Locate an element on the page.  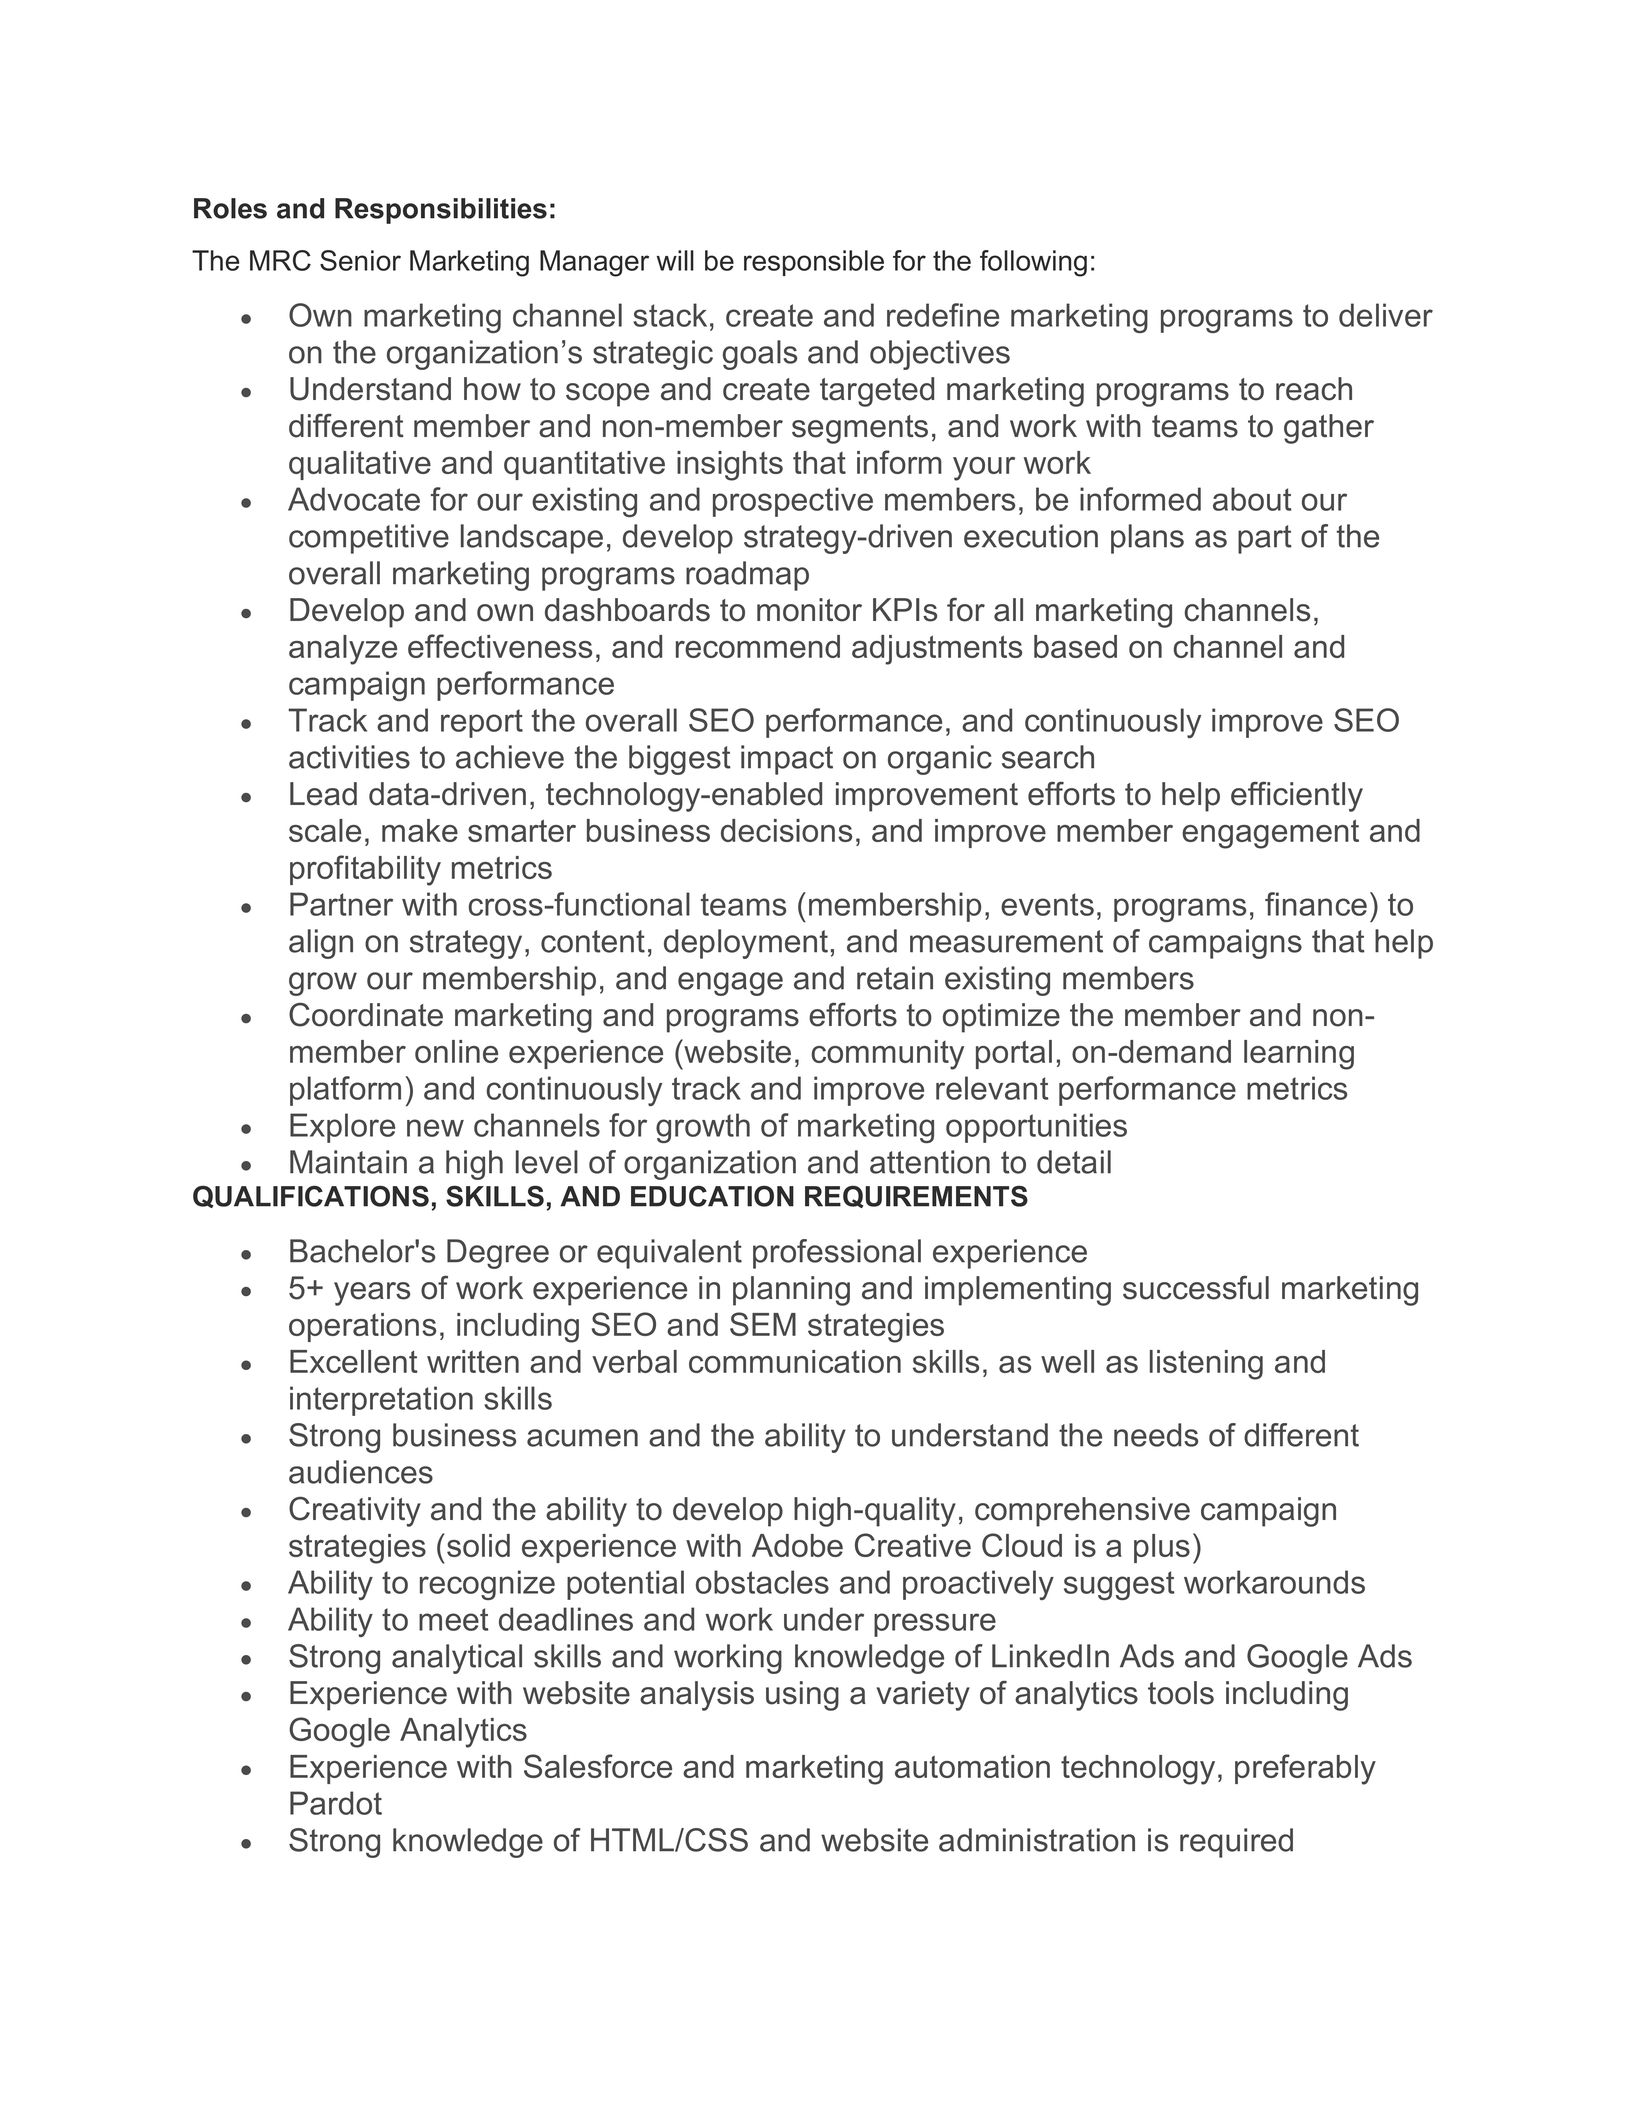
years is located at coordinates (372, 1294).
